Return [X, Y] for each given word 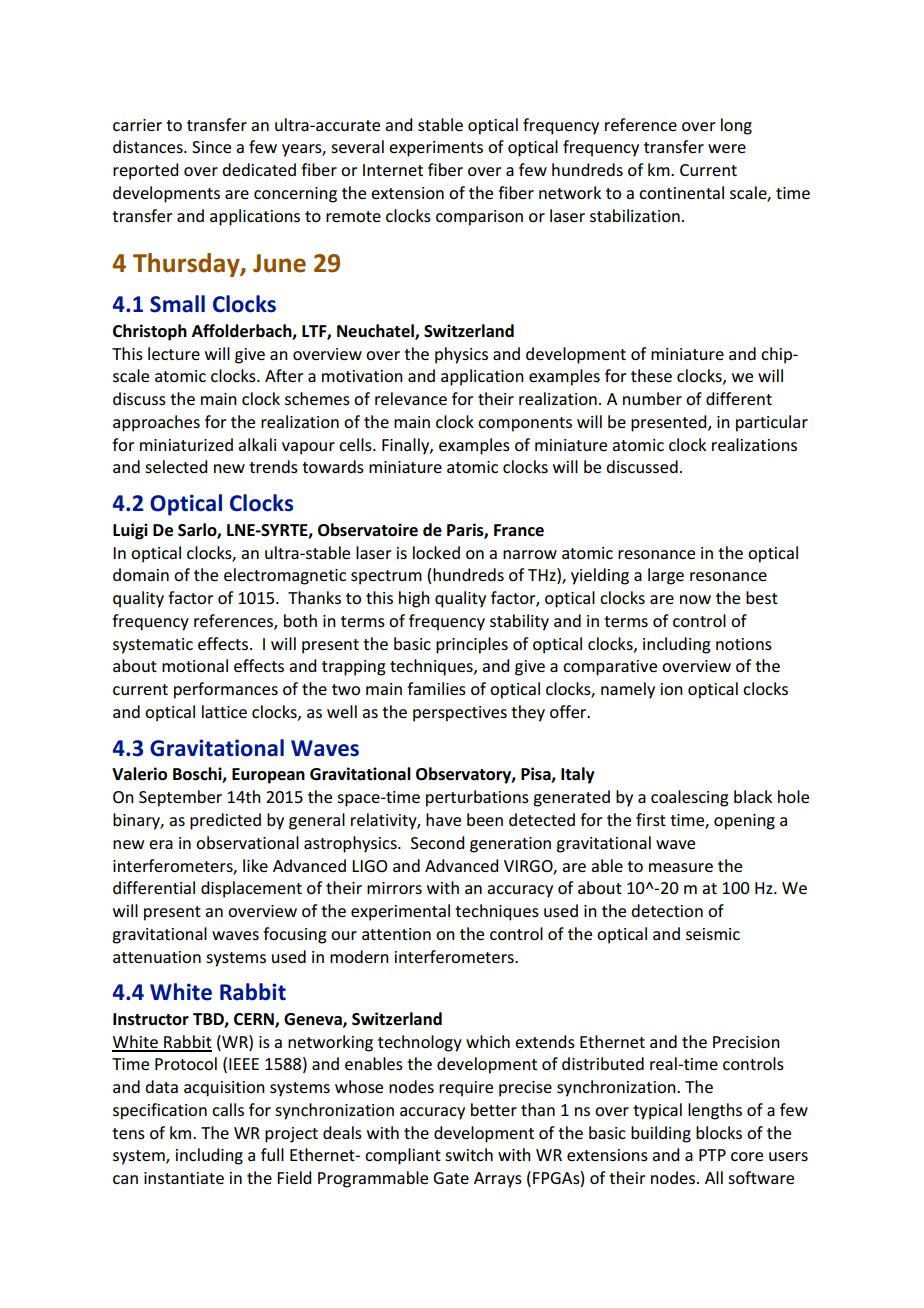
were [727, 148]
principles [472, 645]
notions [744, 644]
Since [211, 147]
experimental [400, 912]
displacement [251, 889]
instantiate [184, 1178]
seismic [713, 934]
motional [195, 665]
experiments [436, 149]
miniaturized [186, 444]
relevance [411, 398]
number [652, 398]
